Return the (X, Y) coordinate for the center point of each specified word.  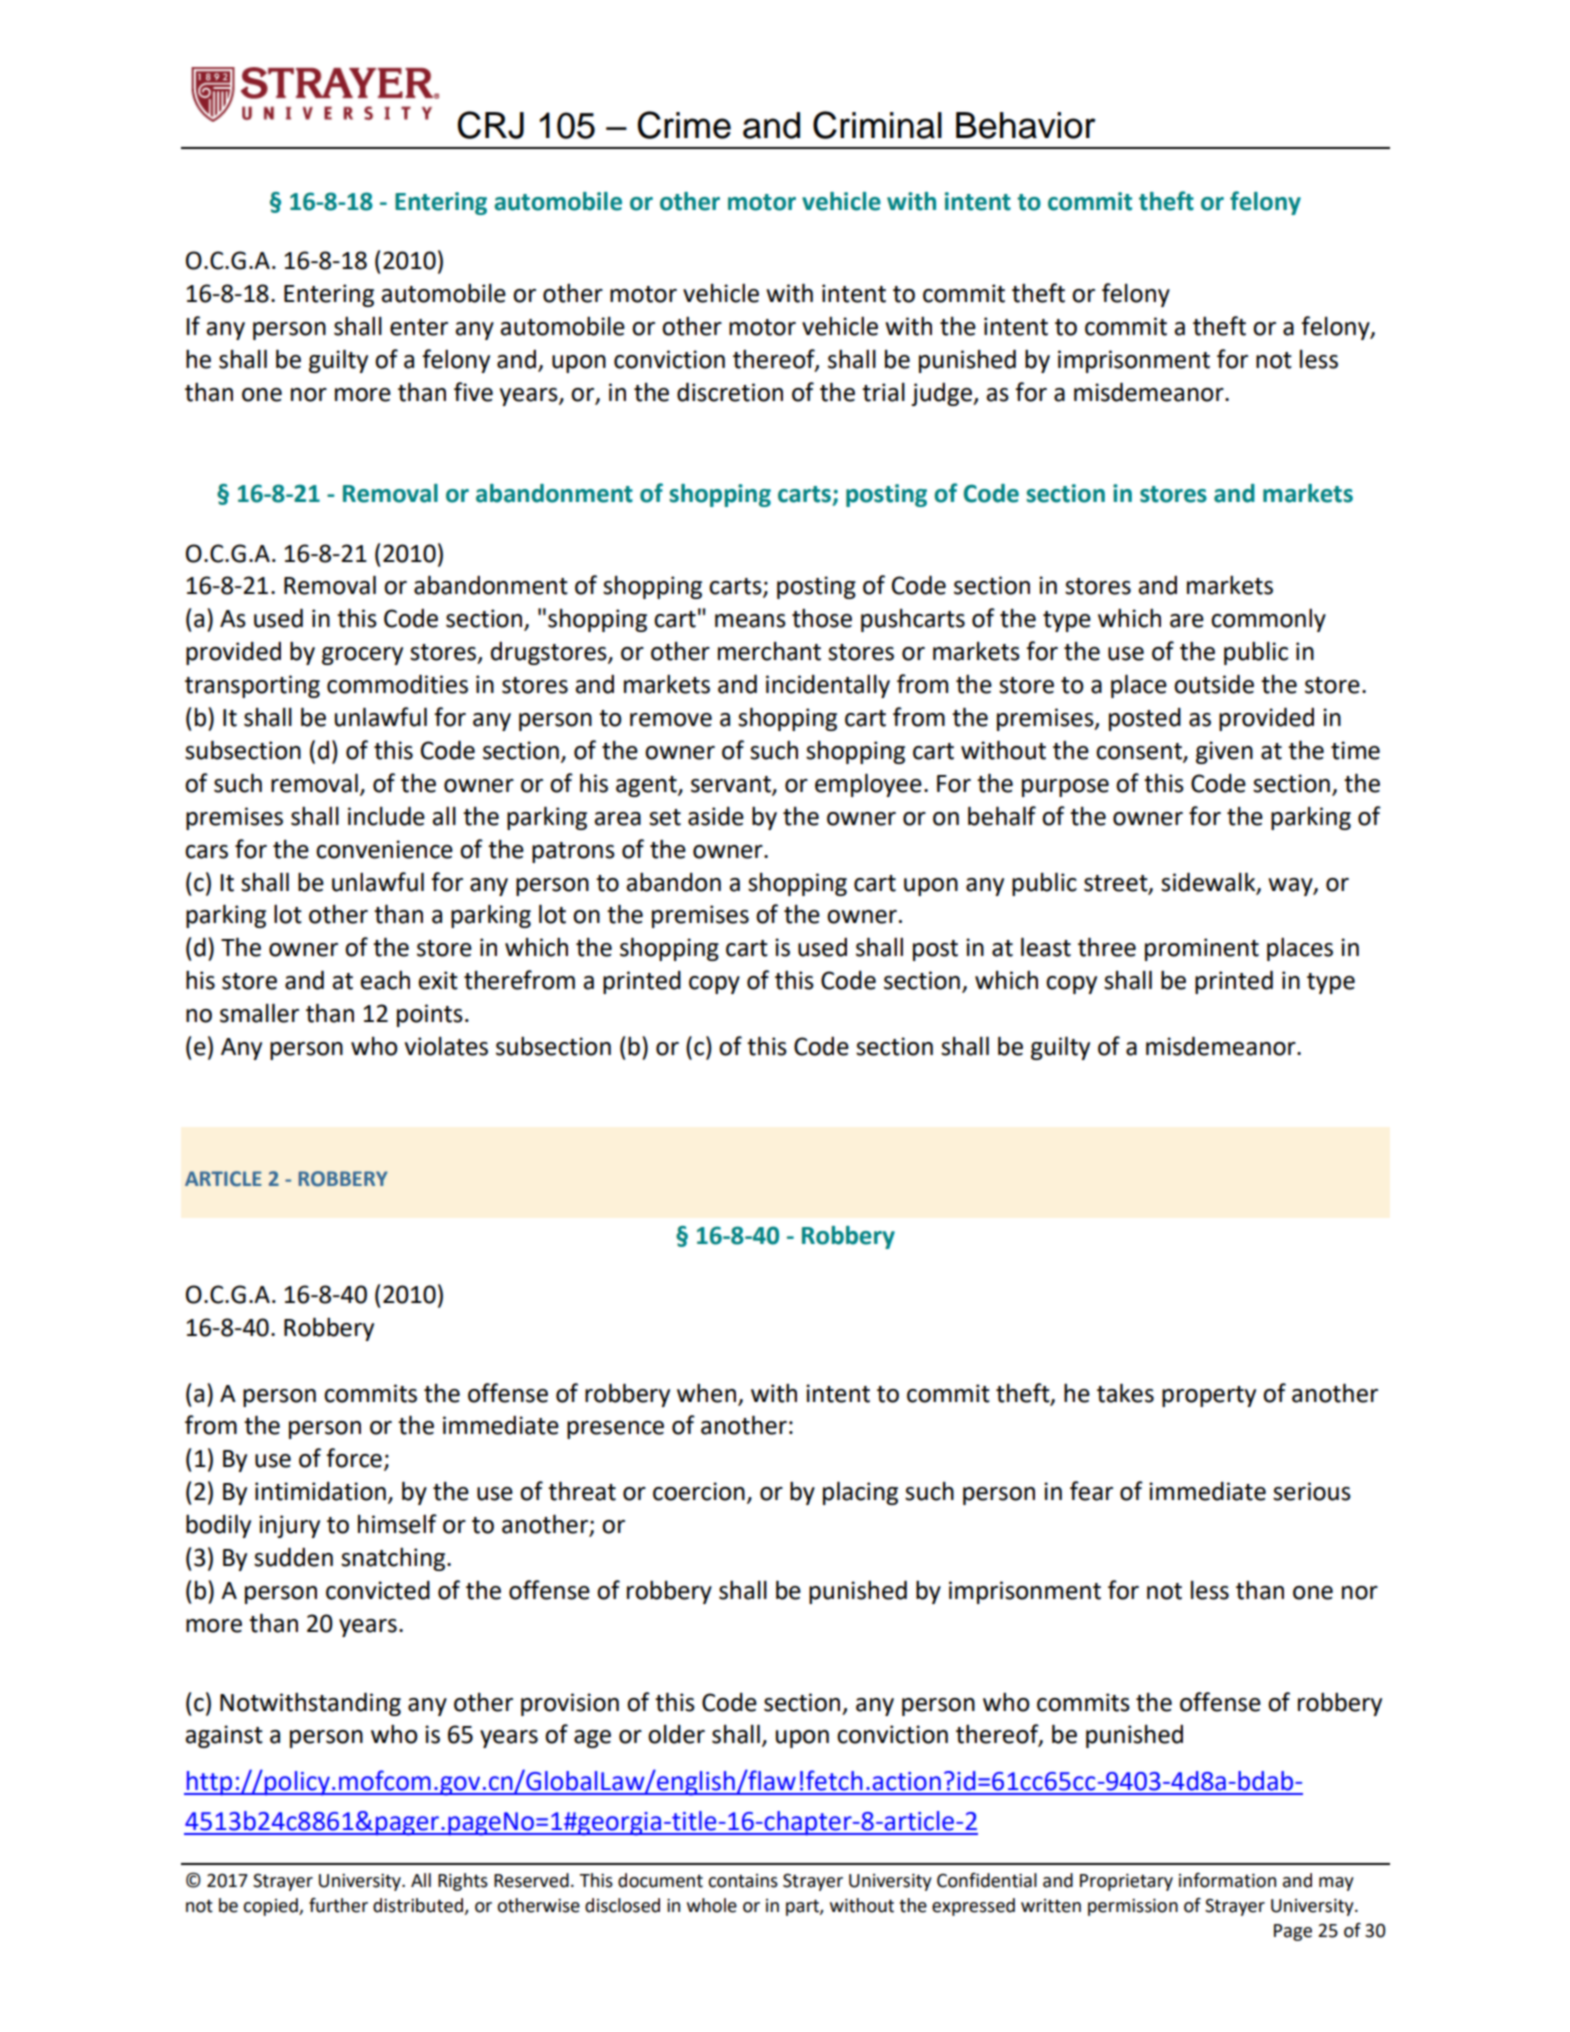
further (338, 1905)
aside (716, 816)
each (385, 980)
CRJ (491, 125)
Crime (684, 125)
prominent (1202, 949)
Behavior (1026, 125)
